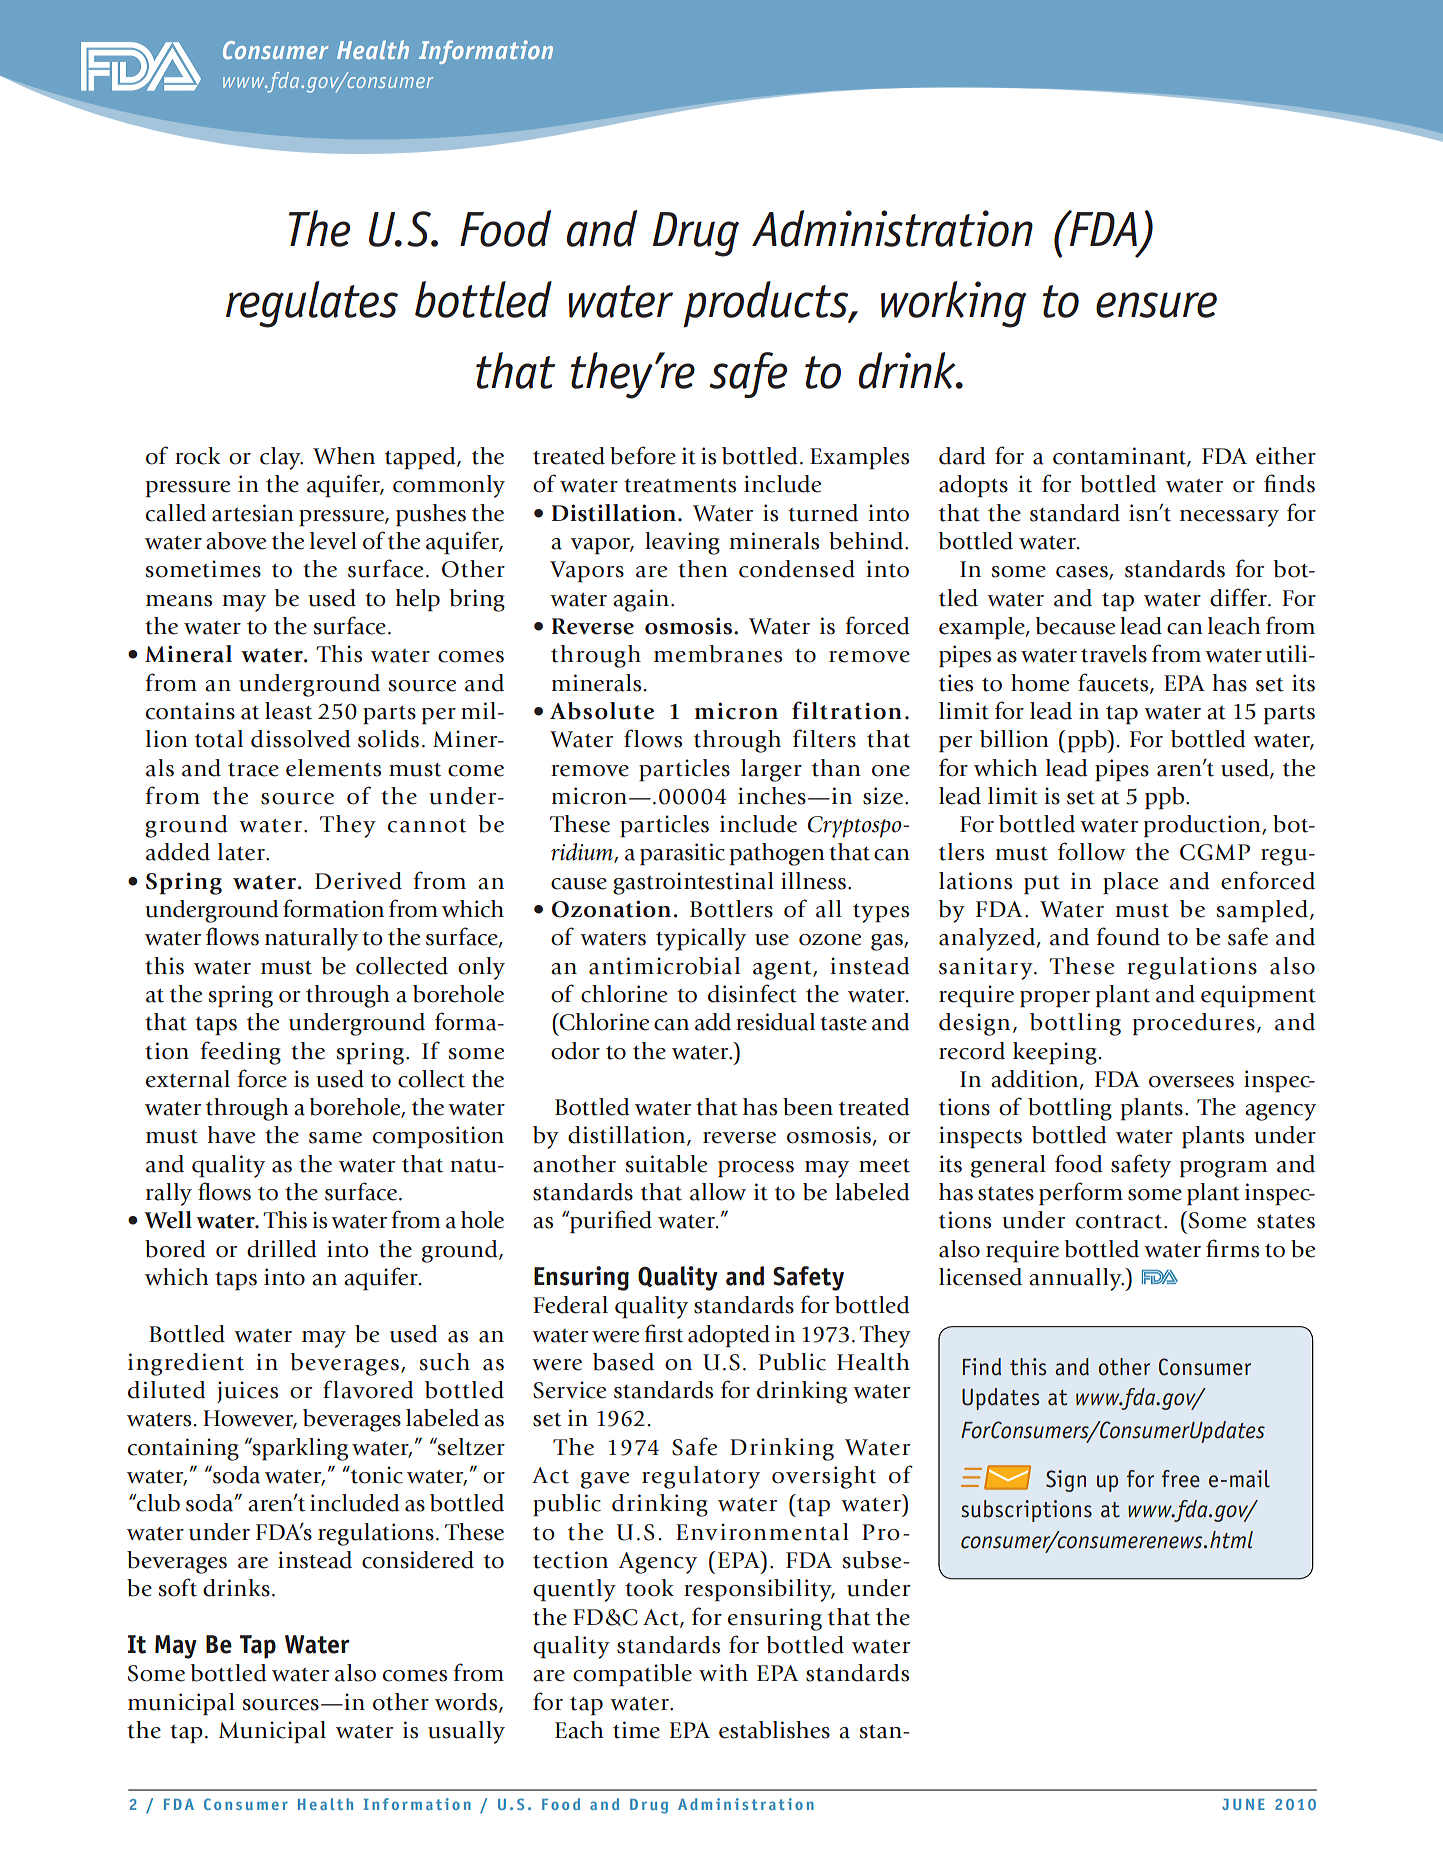 The height and width of the screenshot is (1868, 1443). What do you see at coordinates (643, 455) in the screenshot?
I see `before` at bounding box center [643, 455].
